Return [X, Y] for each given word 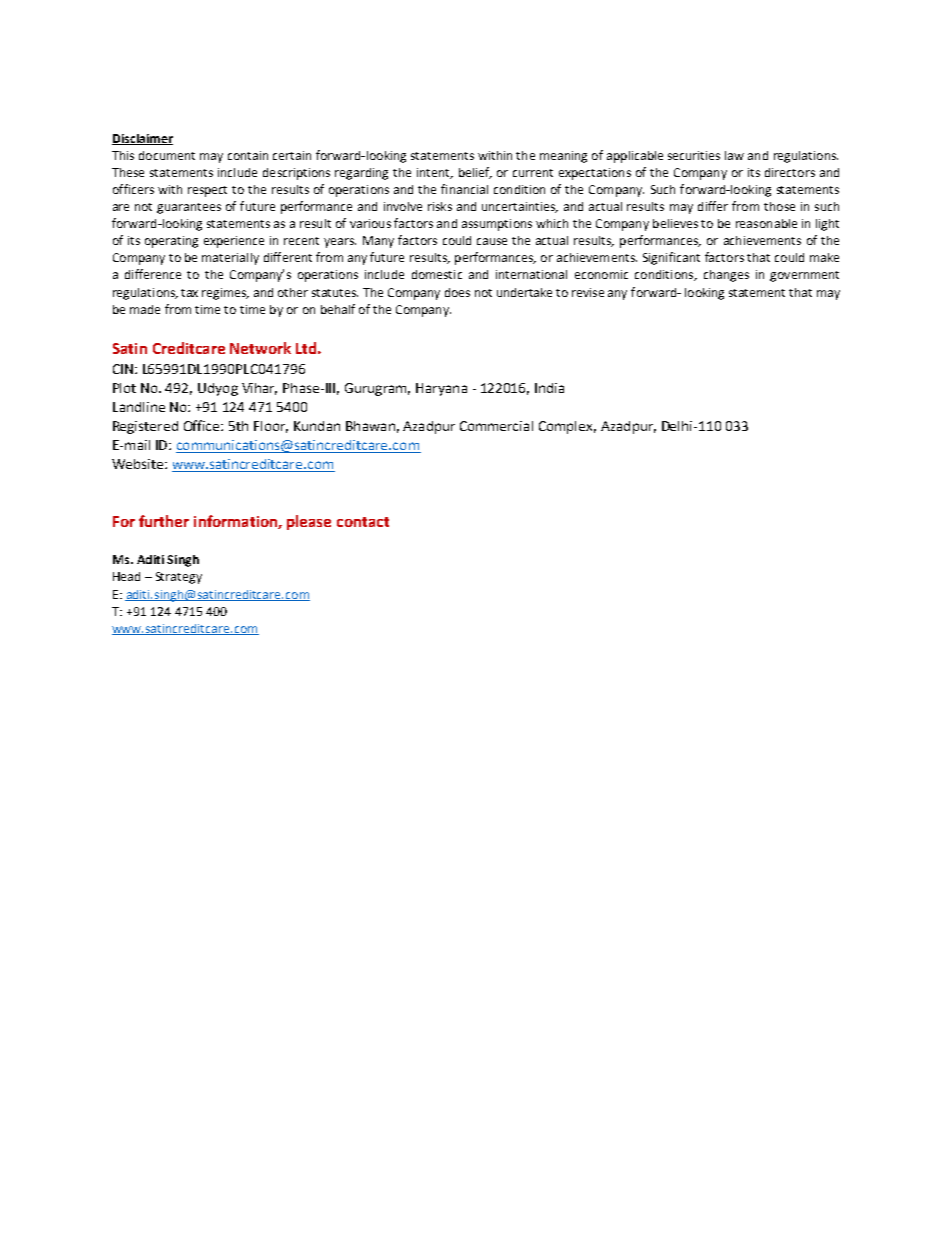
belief [475, 173]
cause [492, 241]
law [734, 155]
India [549, 388]
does [457, 292]
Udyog [218, 389]
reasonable [766, 223]
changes [726, 276]
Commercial [496, 426]
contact [363, 522]
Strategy [179, 578]
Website [139, 464]
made [145, 309]
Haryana [441, 389]
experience [234, 242]
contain [248, 155]
